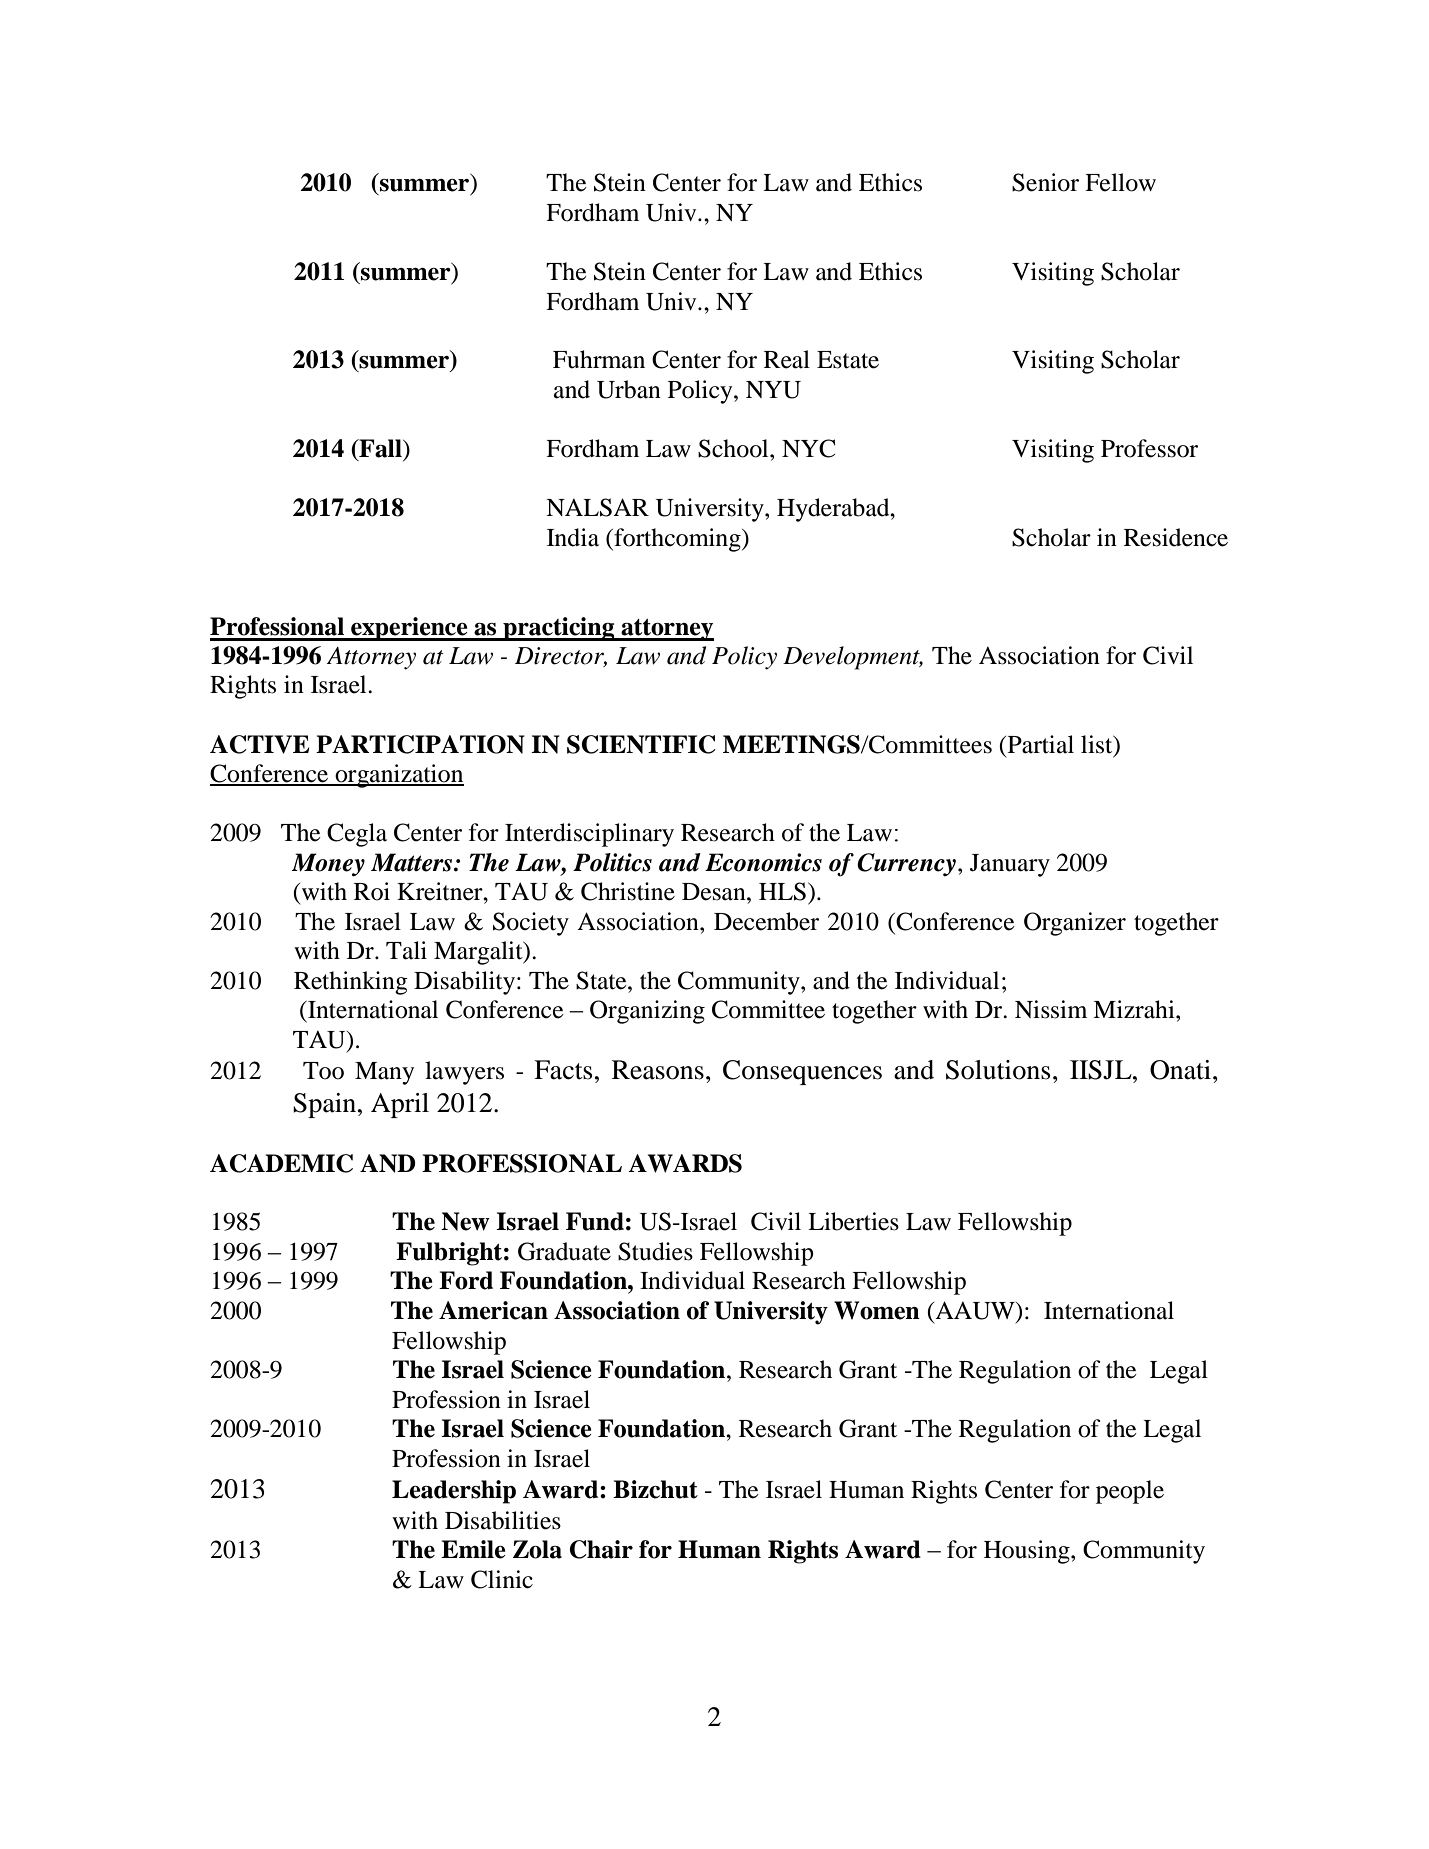  What do you see at coordinates (1045, 182) in the document?
I see `Senior` at bounding box center [1045, 182].
